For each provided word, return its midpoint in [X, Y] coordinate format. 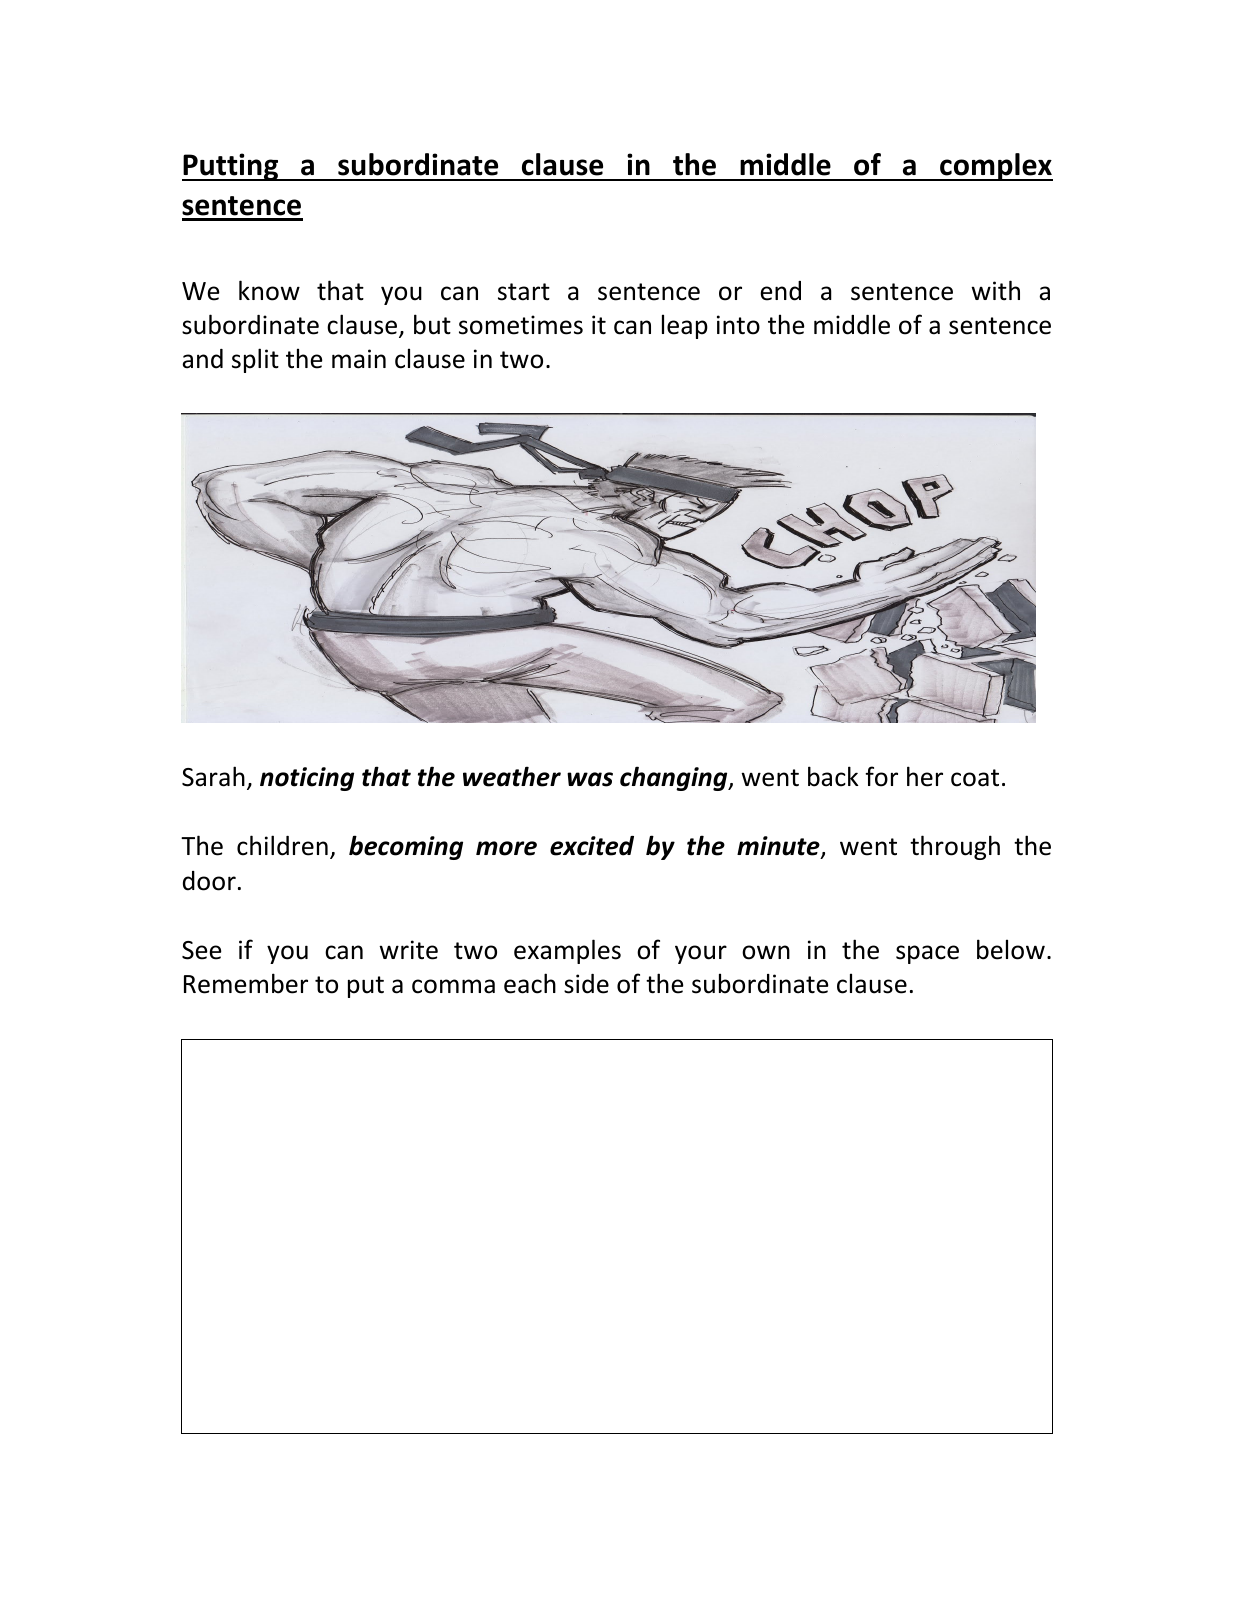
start [524, 292]
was [590, 779]
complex [995, 167]
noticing [307, 779]
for [881, 776]
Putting [231, 167]
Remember [246, 983]
